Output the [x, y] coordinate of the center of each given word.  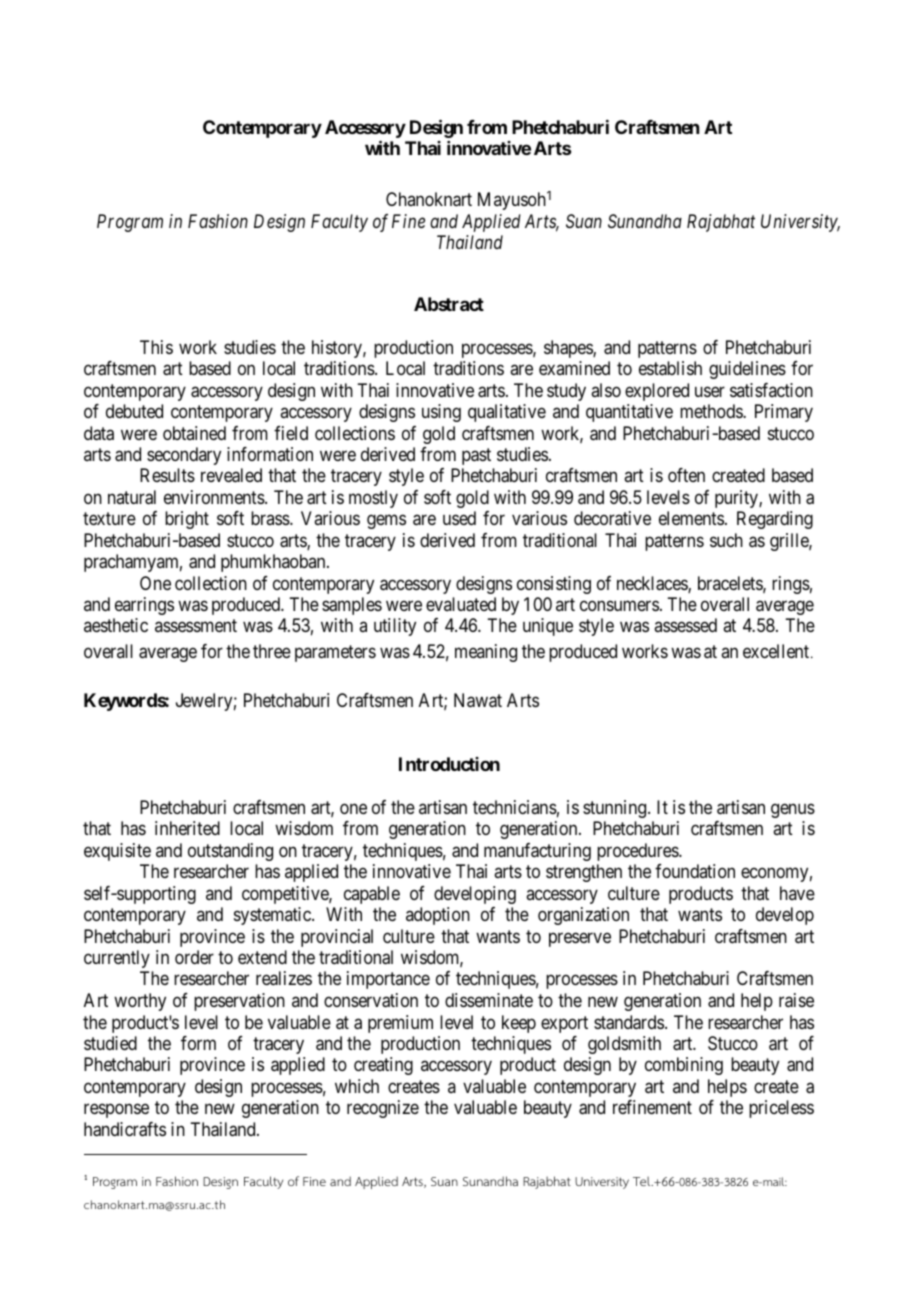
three [272, 651]
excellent [776, 651]
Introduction [449, 764]
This [156, 347]
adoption [438, 916]
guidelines [747, 370]
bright [187, 520]
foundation [695, 871]
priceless [781, 1109]
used [459, 518]
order [194, 957]
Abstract [449, 304]
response [116, 1111]
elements [691, 518]
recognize [383, 1109]
